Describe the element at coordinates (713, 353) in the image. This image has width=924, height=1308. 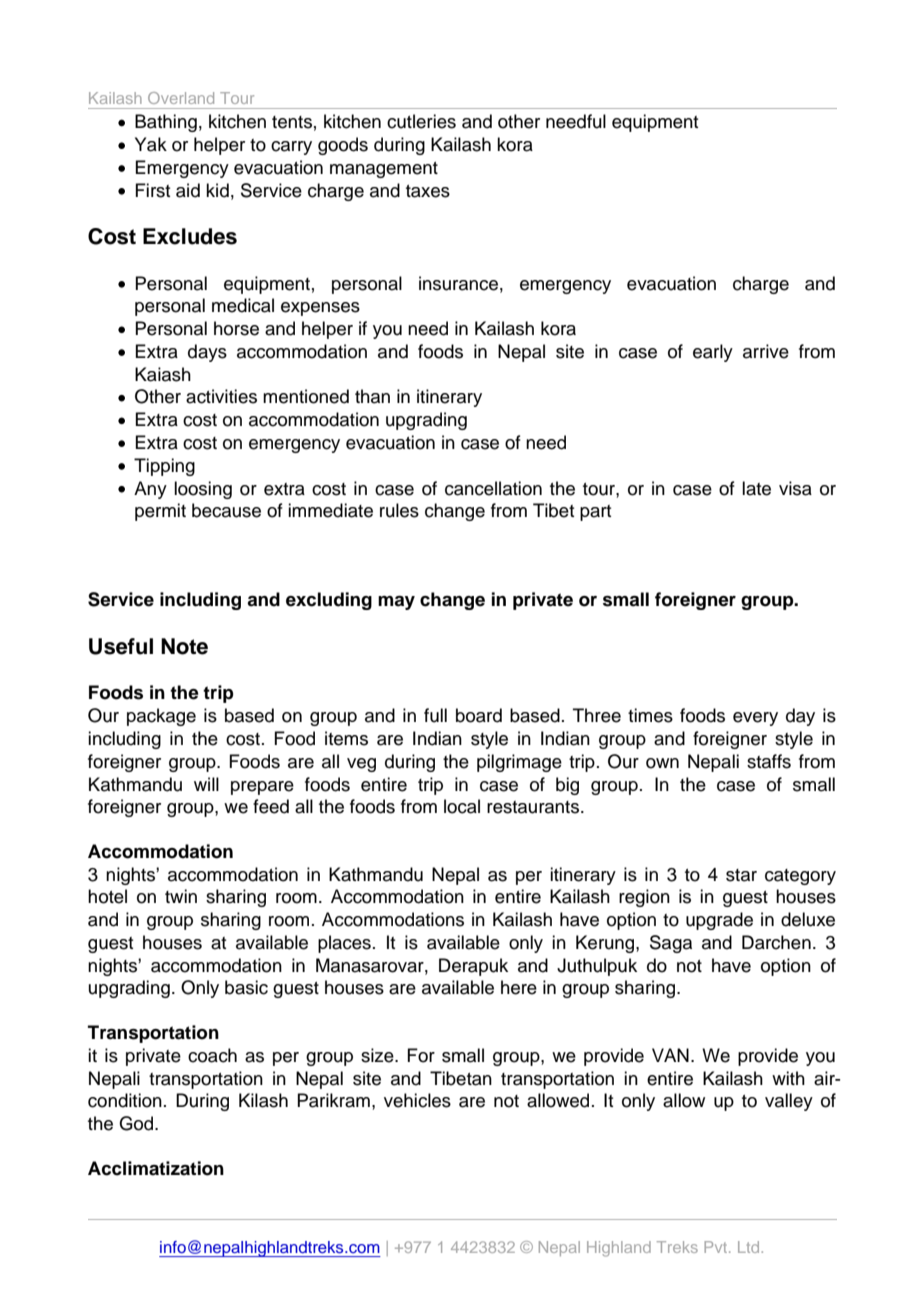
I see `early` at that location.
